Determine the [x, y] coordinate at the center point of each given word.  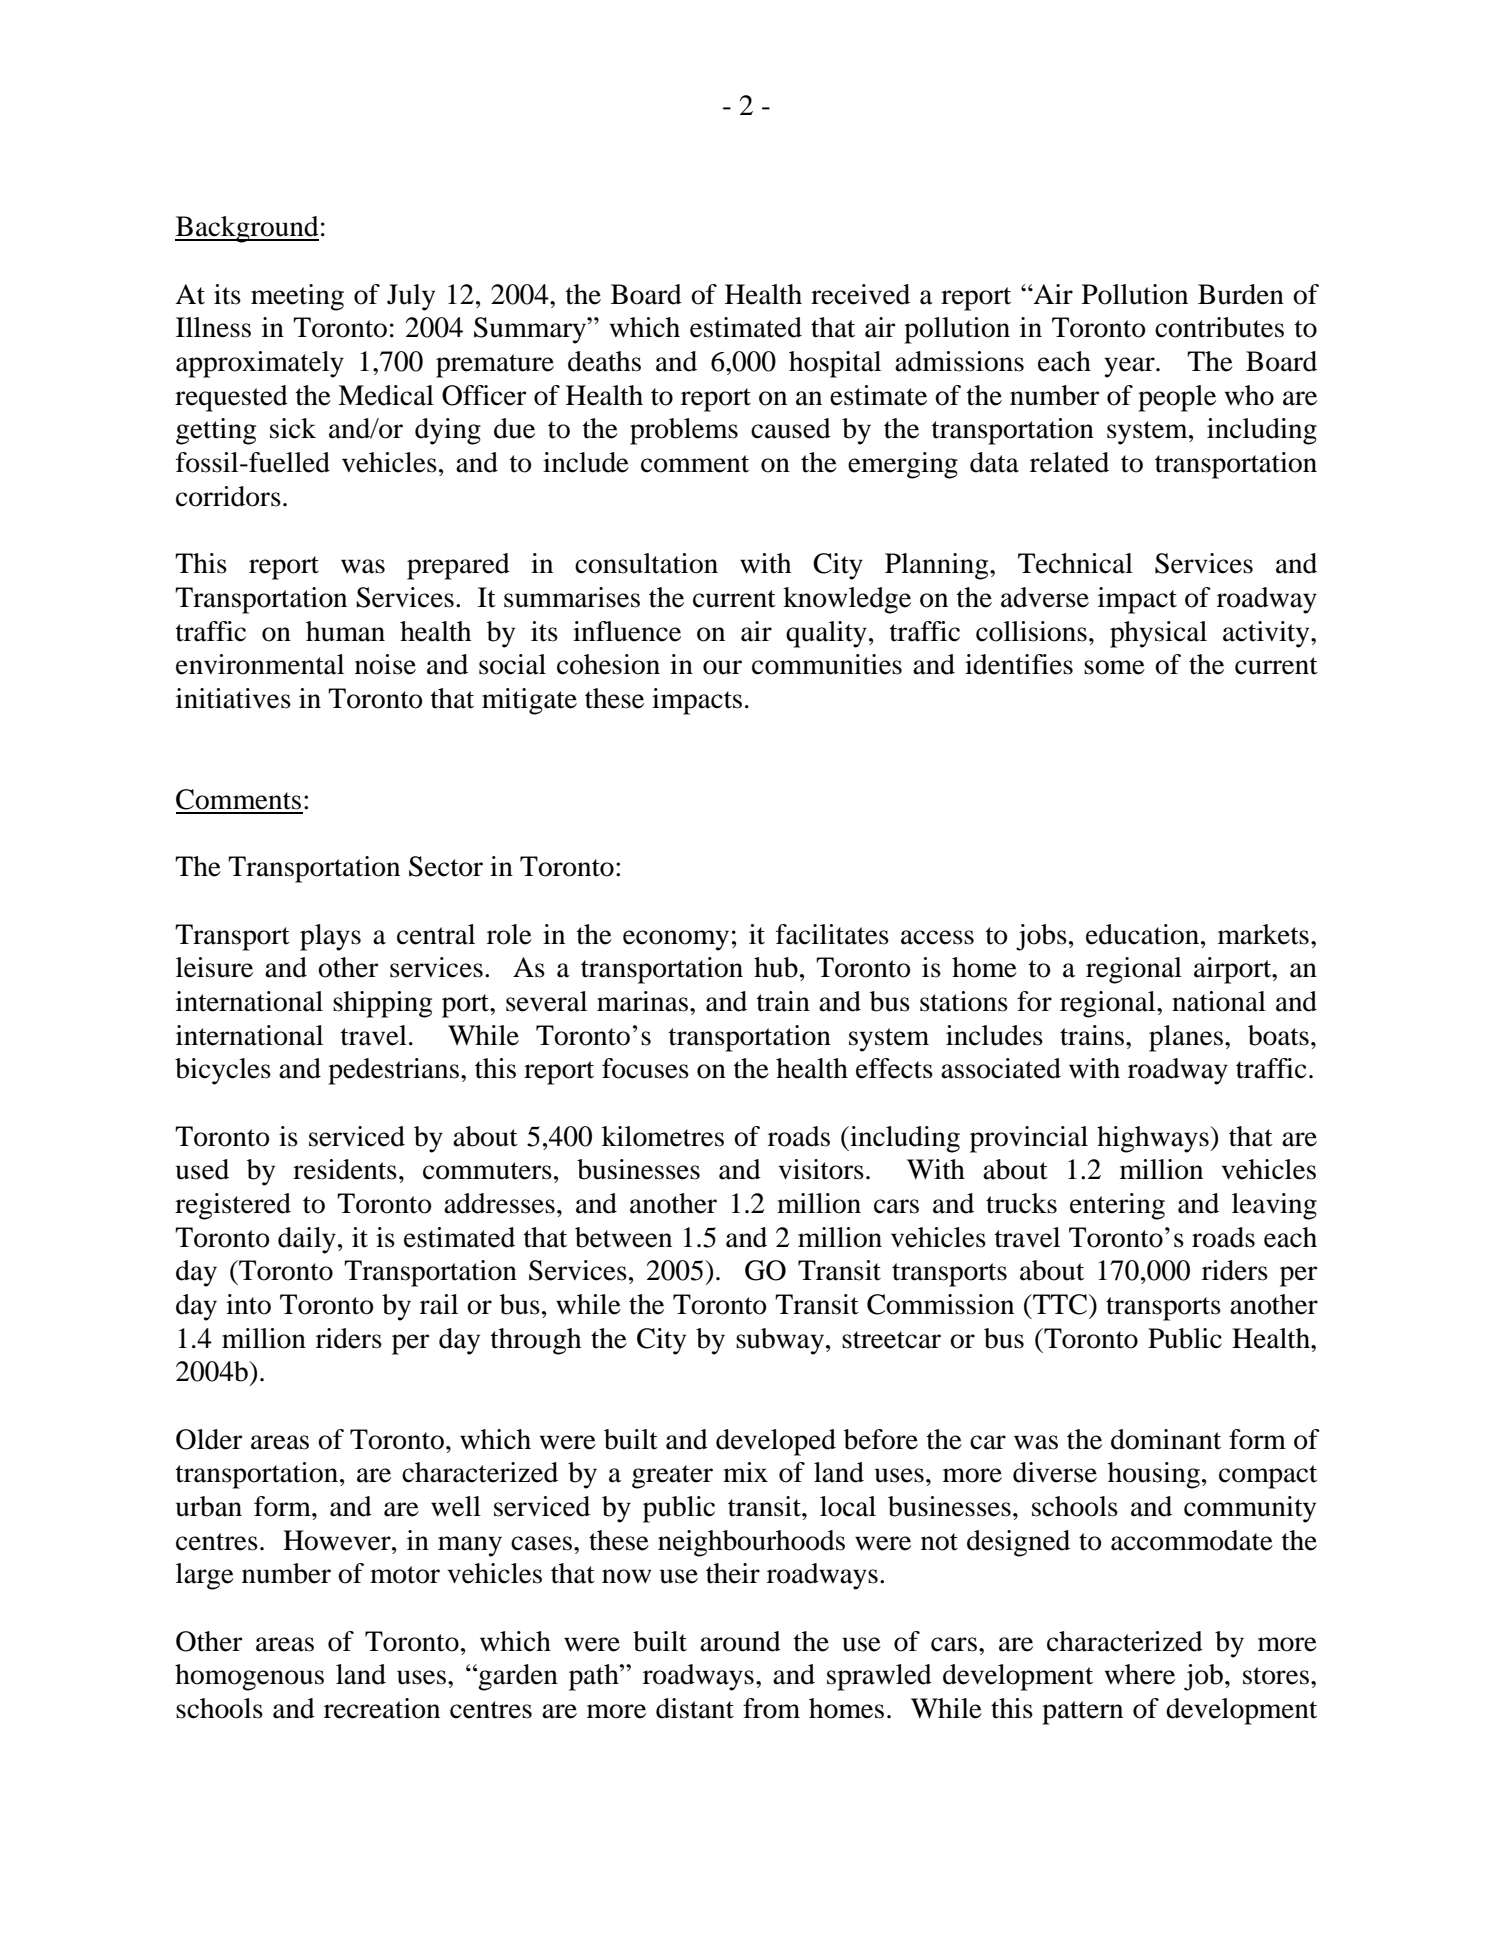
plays [330, 937]
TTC [1060, 1304]
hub [776, 967]
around [740, 1641]
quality [826, 634]
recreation [382, 1708]
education [1142, 934]
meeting [297, 297]
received [860, 294]
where [1140, 1674]
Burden [1241, 294]
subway [780, 1341]
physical [1158, 634]
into [248, 1304]
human [345, 631]
